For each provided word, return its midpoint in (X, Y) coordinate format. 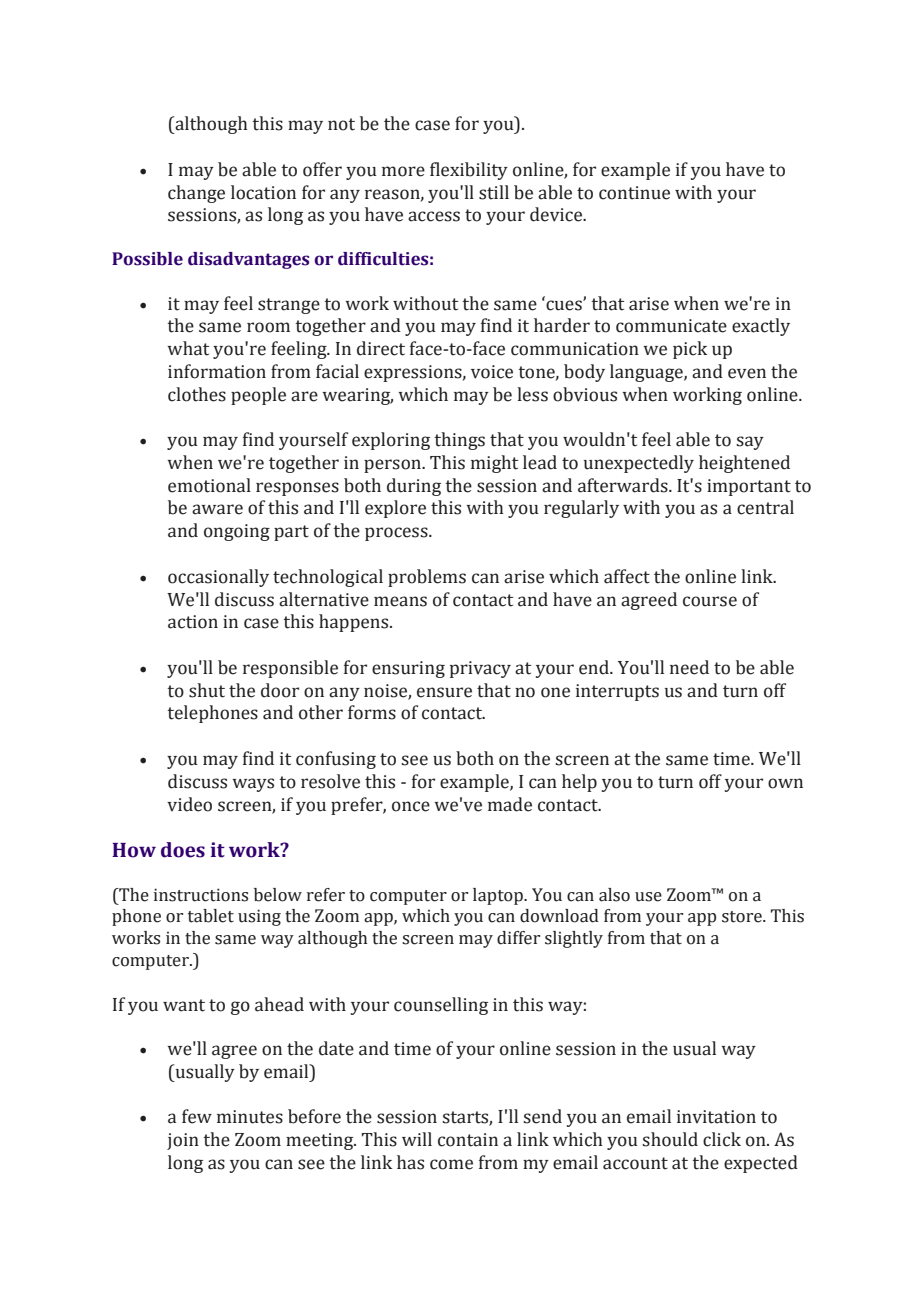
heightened (744, 464)
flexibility (469, 171)
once (411, 806)
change (196, 194)
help (579, 783)
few (197, 1116)
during (414, 487)
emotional (209, 485)
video (189, 804)
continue (634, 193)
